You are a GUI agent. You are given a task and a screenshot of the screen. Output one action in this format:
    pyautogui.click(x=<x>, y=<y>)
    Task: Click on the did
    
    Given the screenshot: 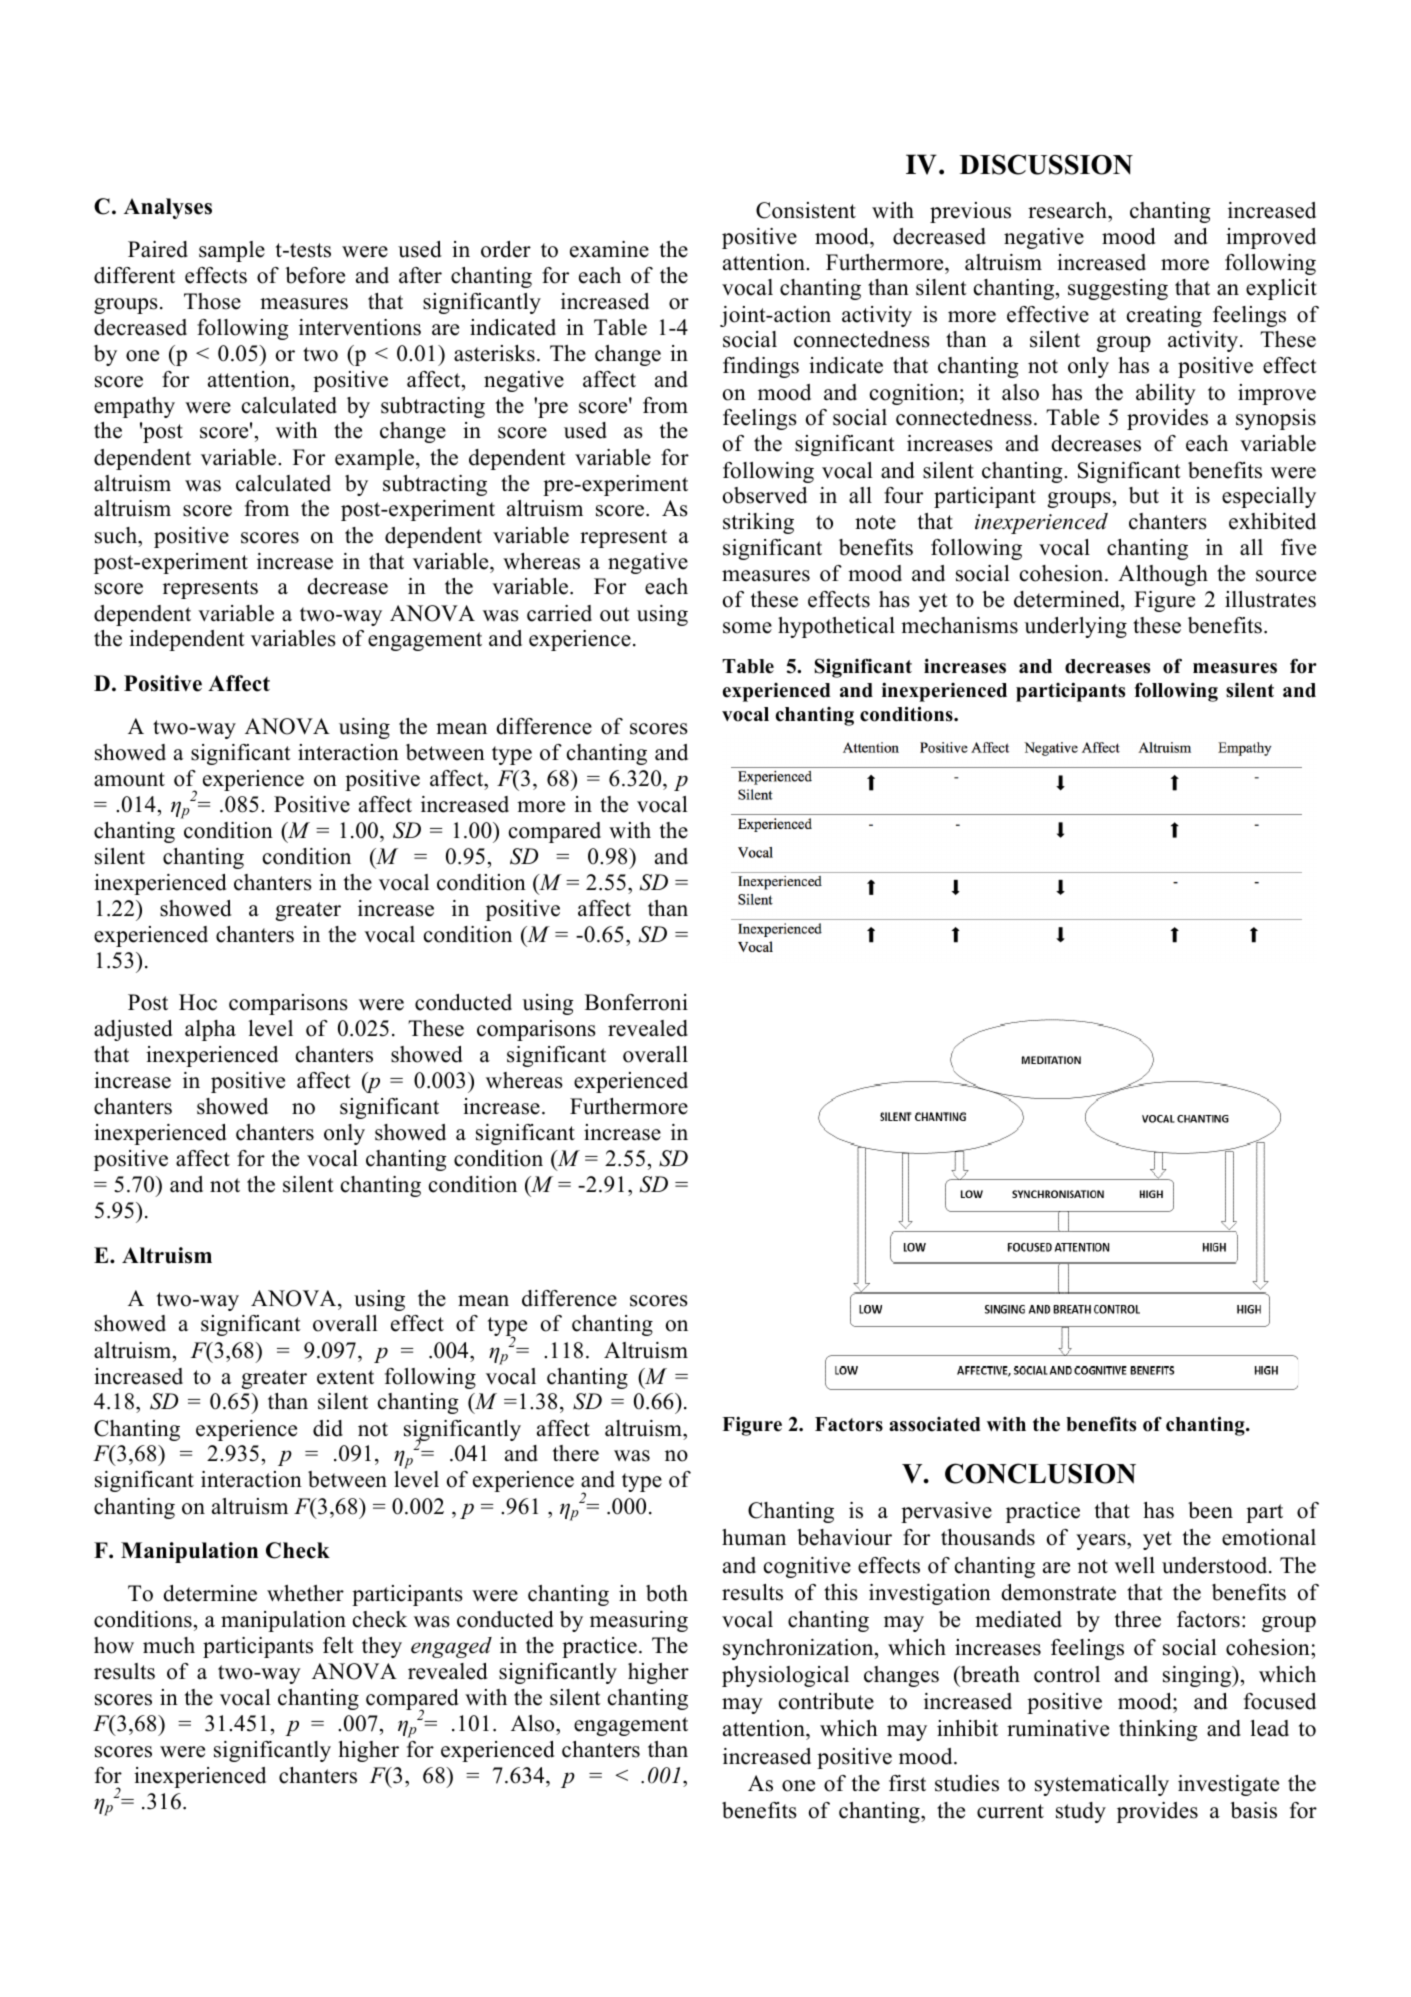 What is the action you would take?
    pyautogui.click(x=328, y=1428)
